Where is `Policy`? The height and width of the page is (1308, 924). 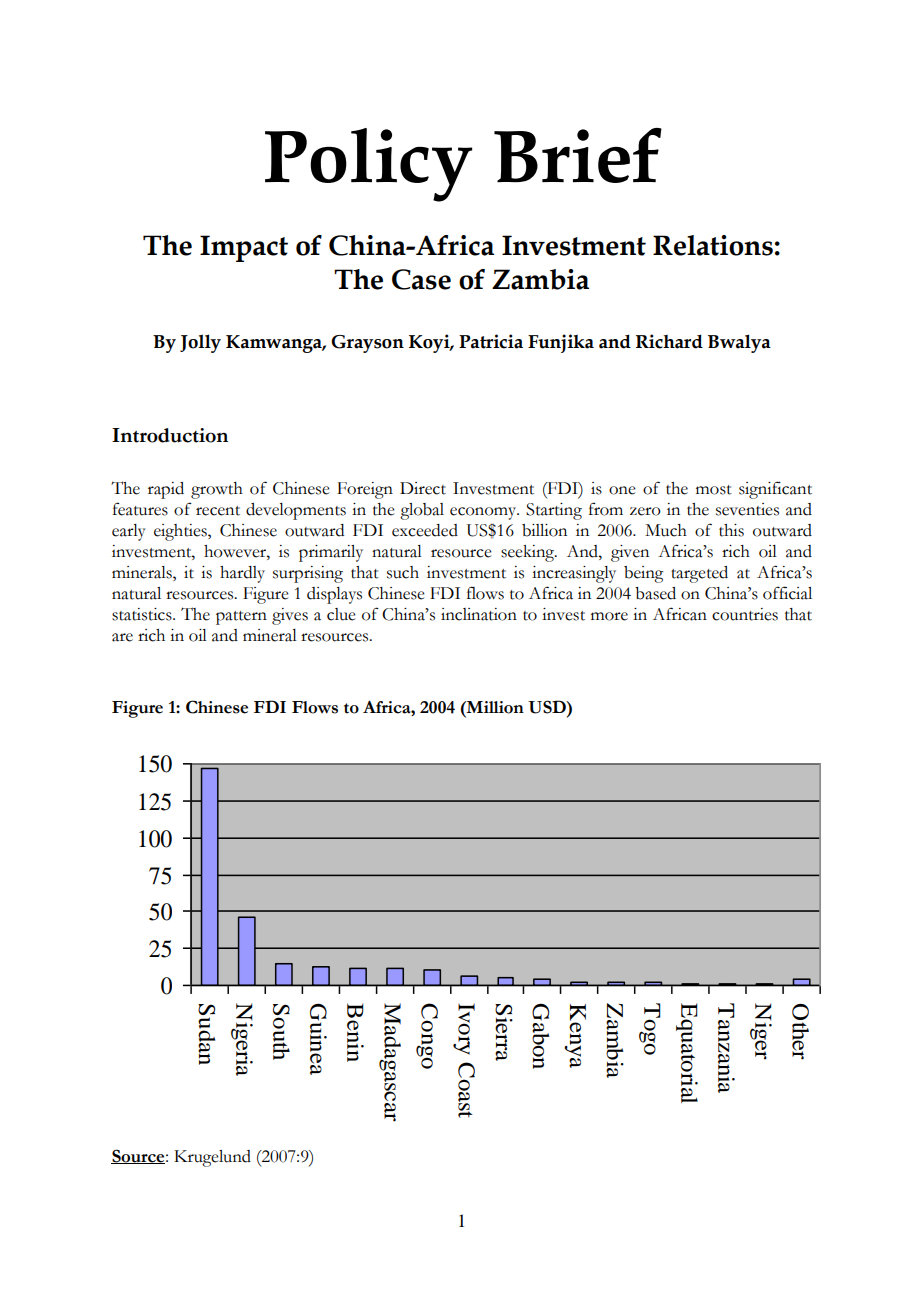
Policy is located at coordinates (368, 165).
